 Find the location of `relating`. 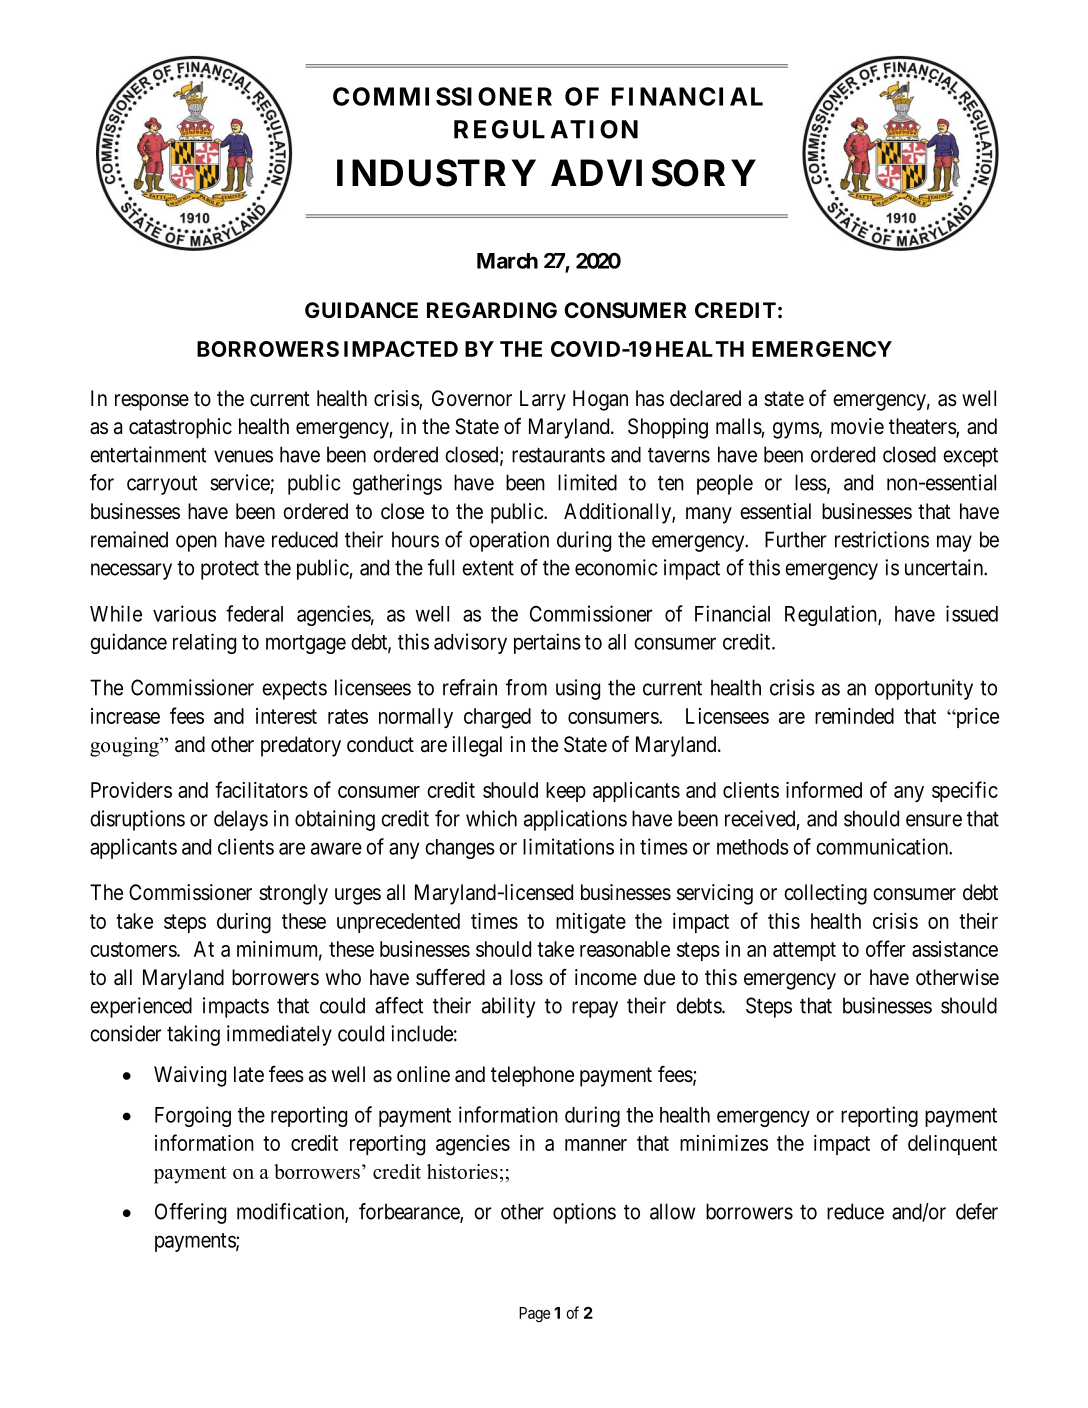

relating is located at coordinates (204, 643).
